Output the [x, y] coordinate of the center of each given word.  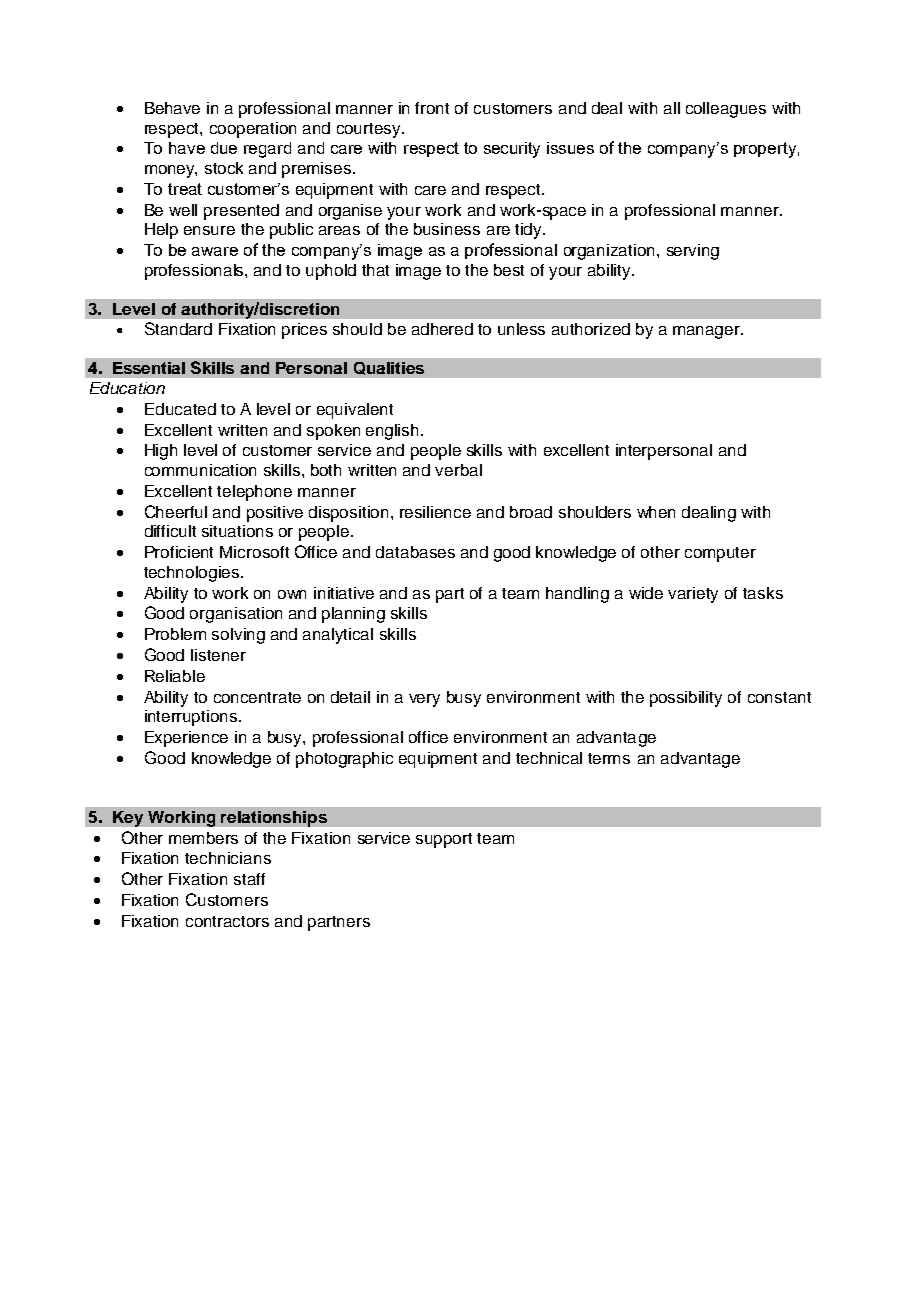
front [432, 108]
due [224, 148]
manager [708, 332]
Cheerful [176, 511]
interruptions [192, 718]
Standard [178, 328]
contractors [227, 921]
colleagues [726, 110]
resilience [435, 512]
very [424, 700]
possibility [686, 699]
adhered [442, 329]
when [656, 512]
